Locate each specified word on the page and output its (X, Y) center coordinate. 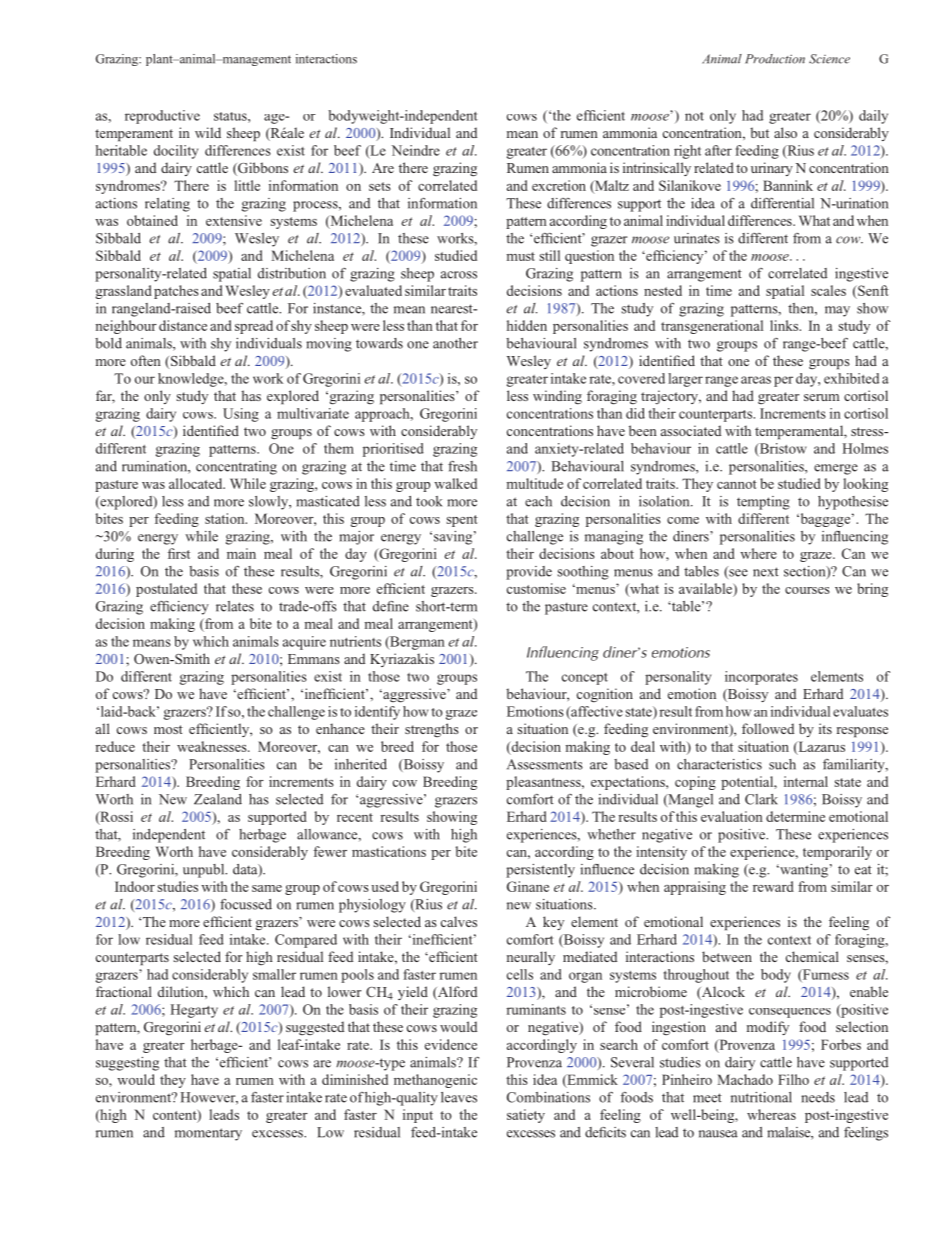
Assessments (545, 764)
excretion (559, 185)
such (782, 764)
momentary (208, 1134)
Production (775, 59)
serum (822, 397)
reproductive (162, 117)
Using (241, 415)
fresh (462, 466)
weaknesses (213, 746)
